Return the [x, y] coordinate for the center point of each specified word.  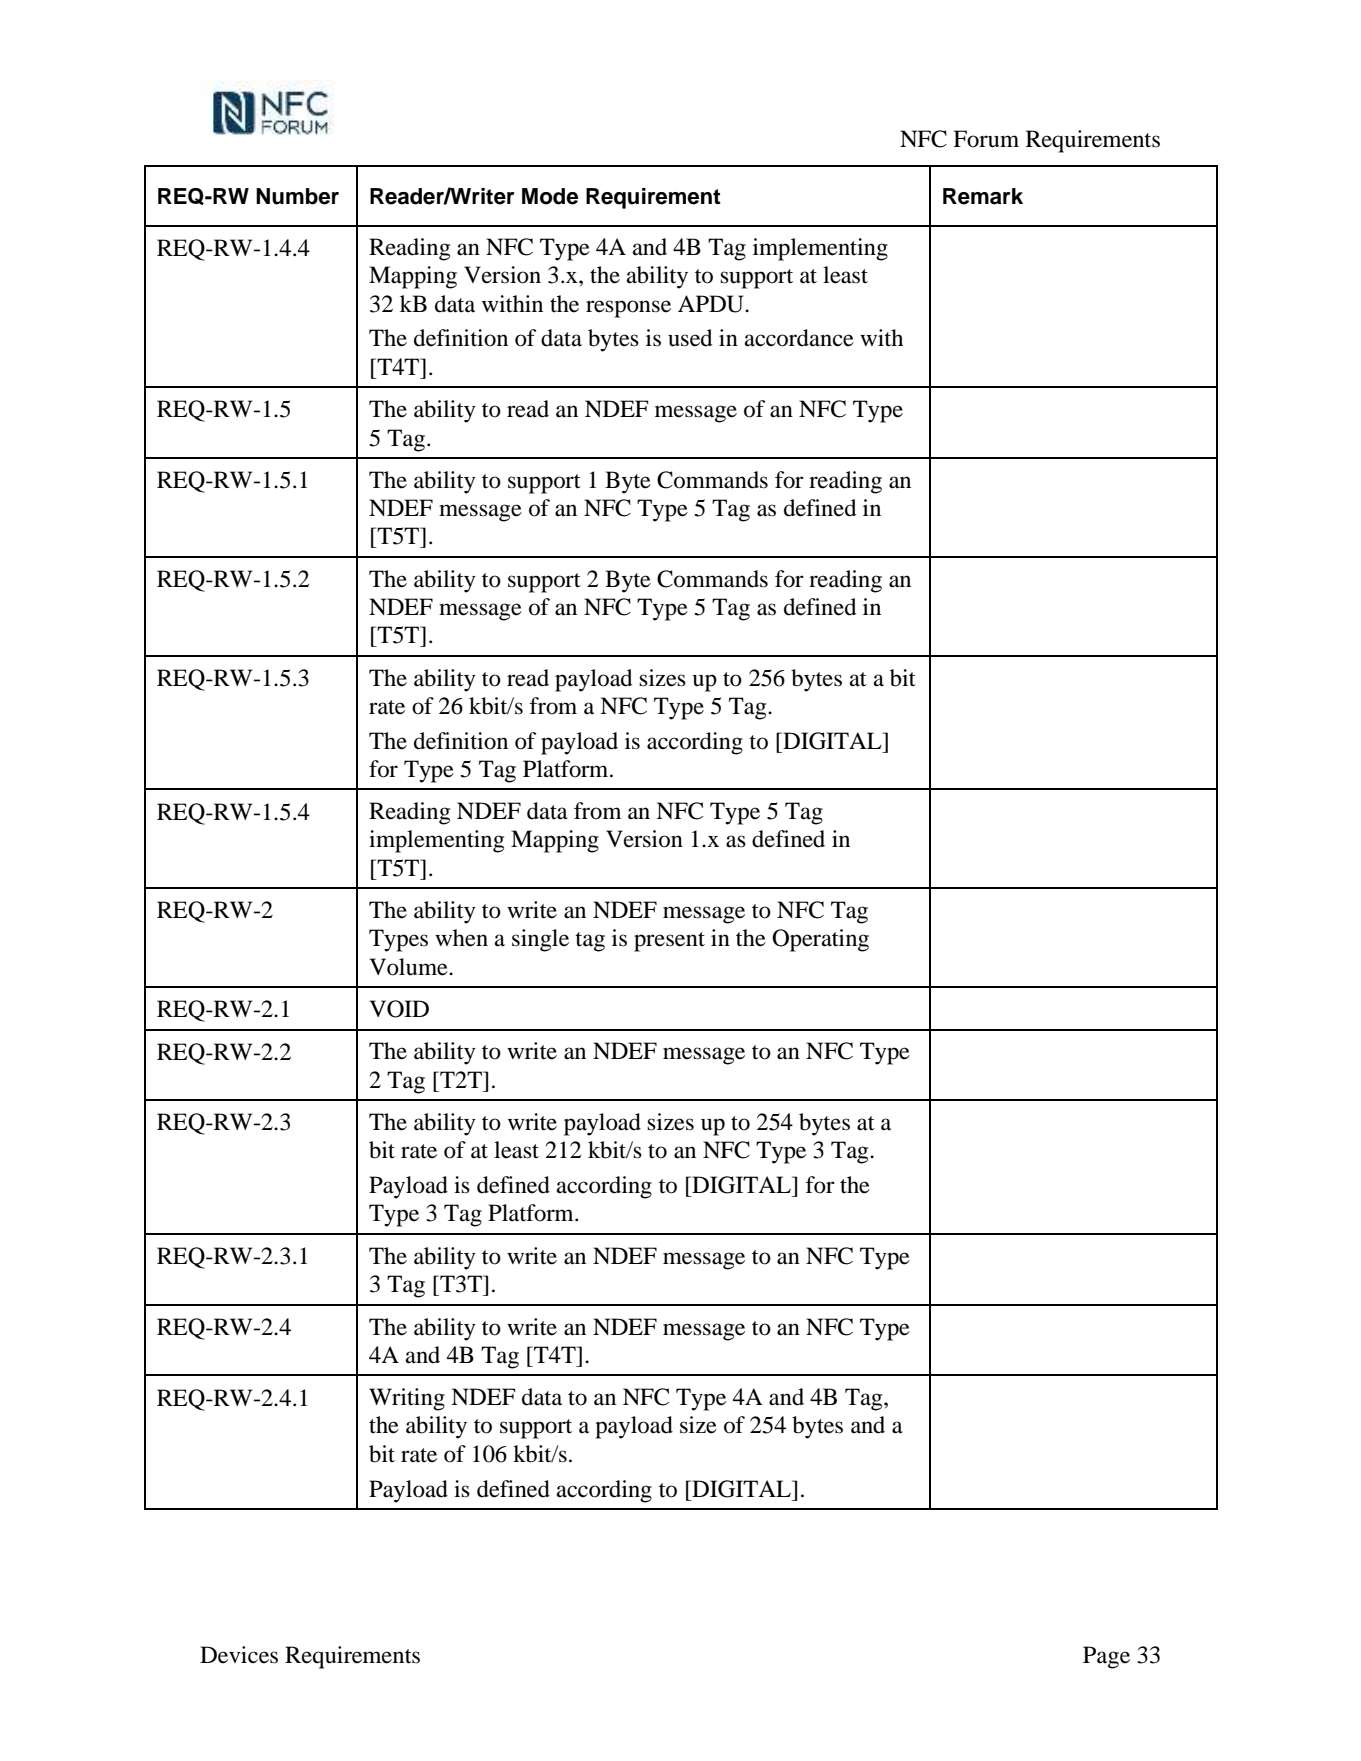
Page [1106, 1657]
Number [297, 196]
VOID [399, 1009]
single [540, 940]
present [669, 942]
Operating [820, 940]
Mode [550, 196]
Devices [239, 1655]
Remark [983, 196]
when [461, 938]
